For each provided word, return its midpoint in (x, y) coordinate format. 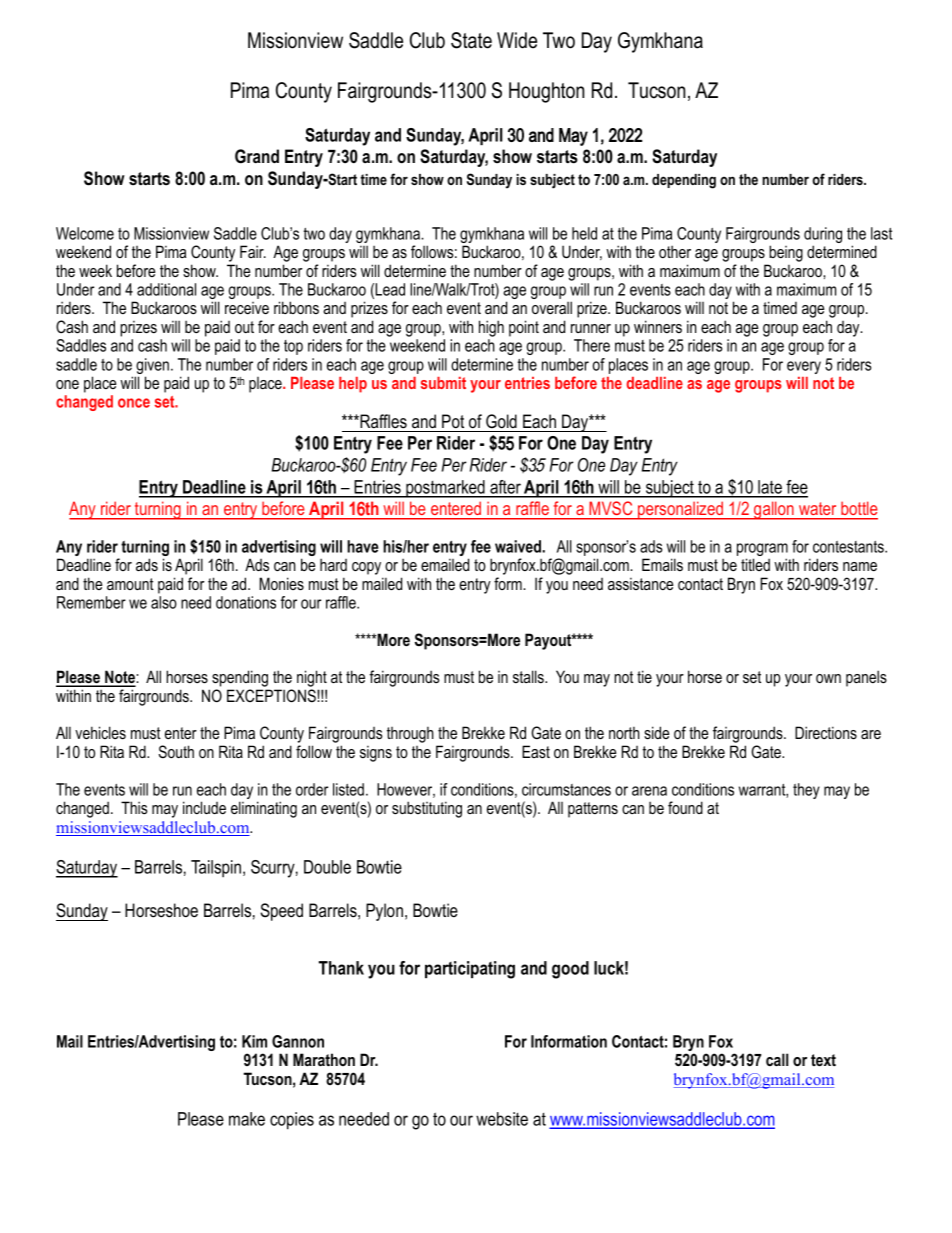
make (247, 1119)
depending (684, 181)
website (502, 1119)
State (471, 40)
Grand (257, 156)
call (777, 1059)
